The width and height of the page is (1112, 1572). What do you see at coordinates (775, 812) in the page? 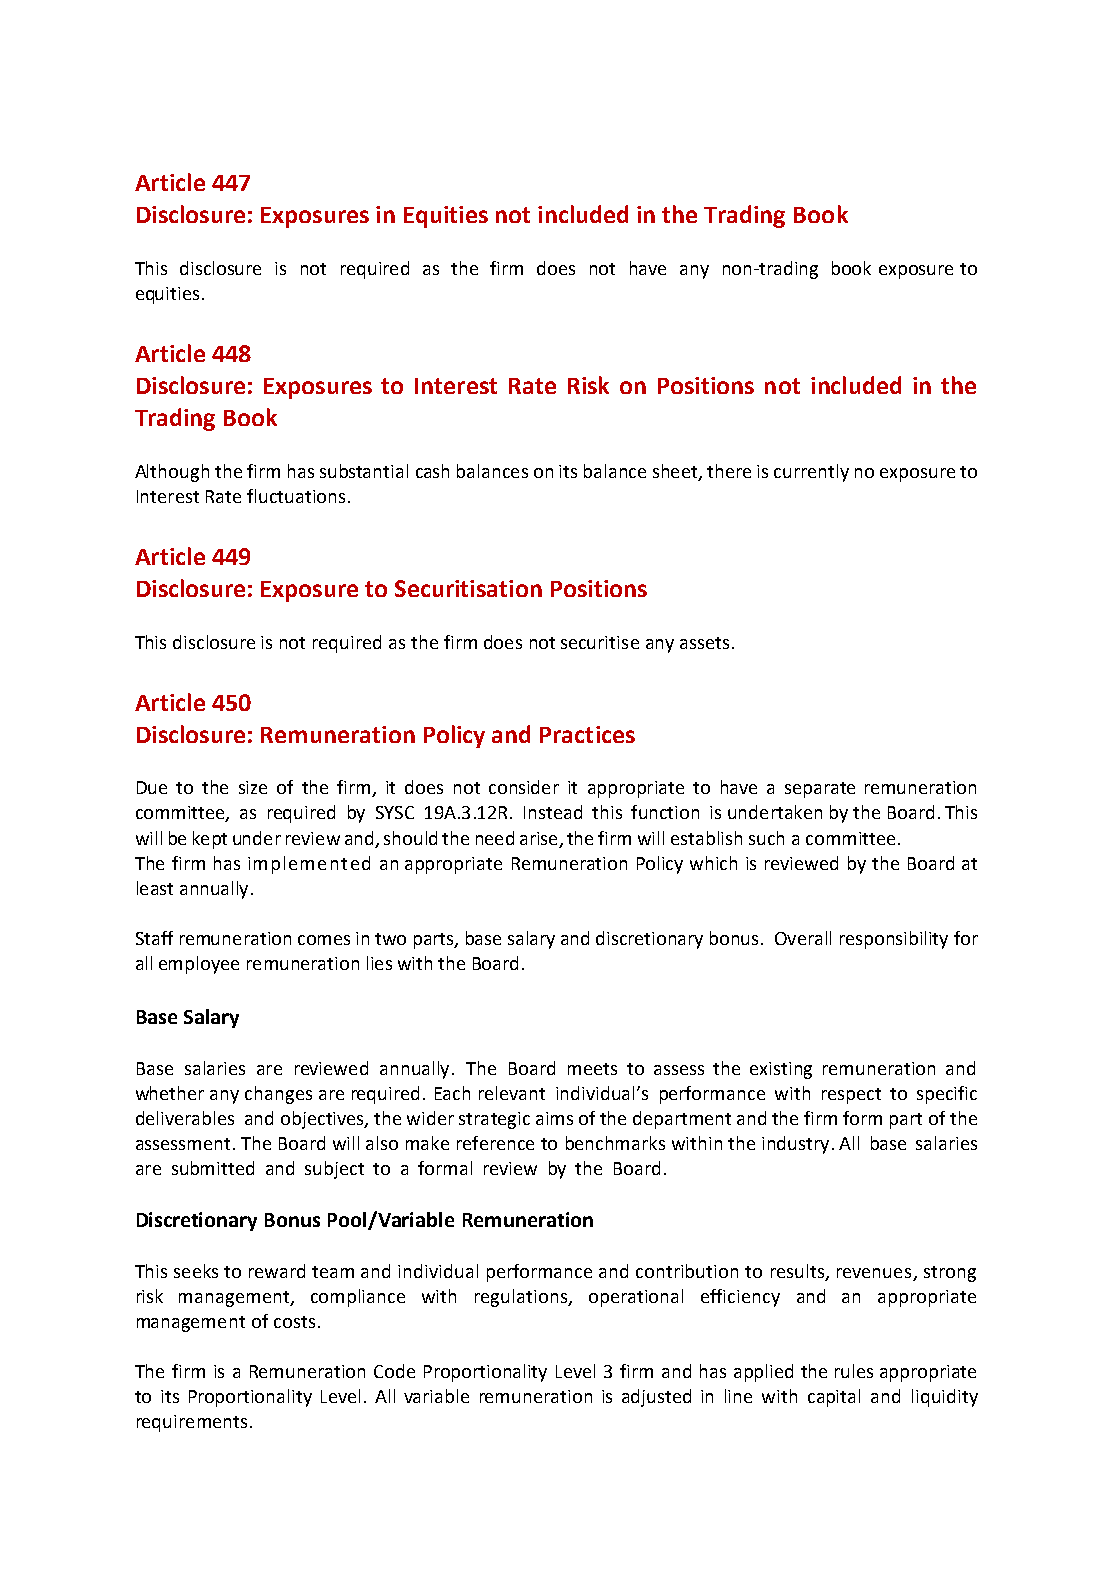
I see `undertaken` at bounding box center [775, 812].
